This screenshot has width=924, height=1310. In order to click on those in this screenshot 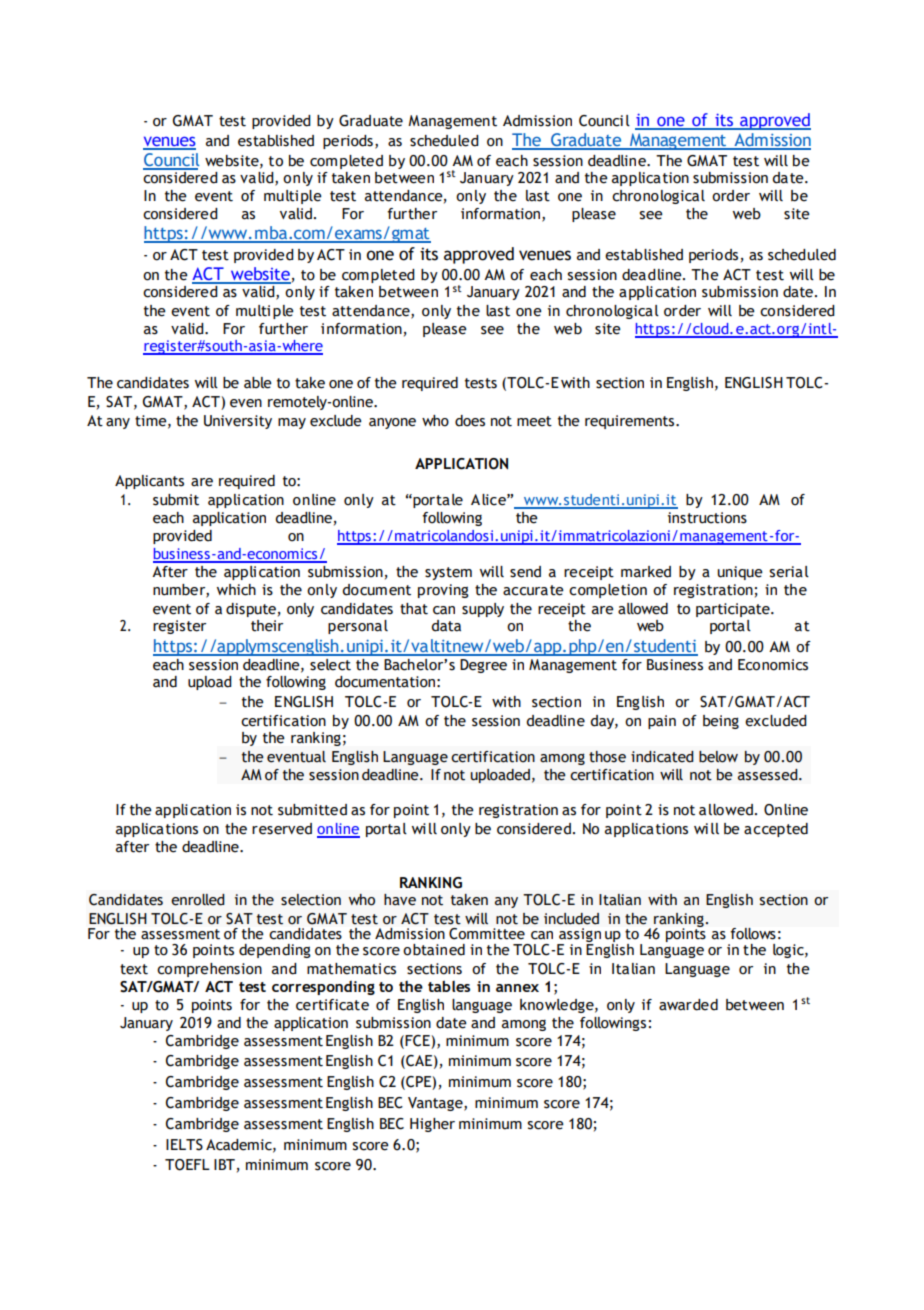, I will do `click(607, 757)`.
